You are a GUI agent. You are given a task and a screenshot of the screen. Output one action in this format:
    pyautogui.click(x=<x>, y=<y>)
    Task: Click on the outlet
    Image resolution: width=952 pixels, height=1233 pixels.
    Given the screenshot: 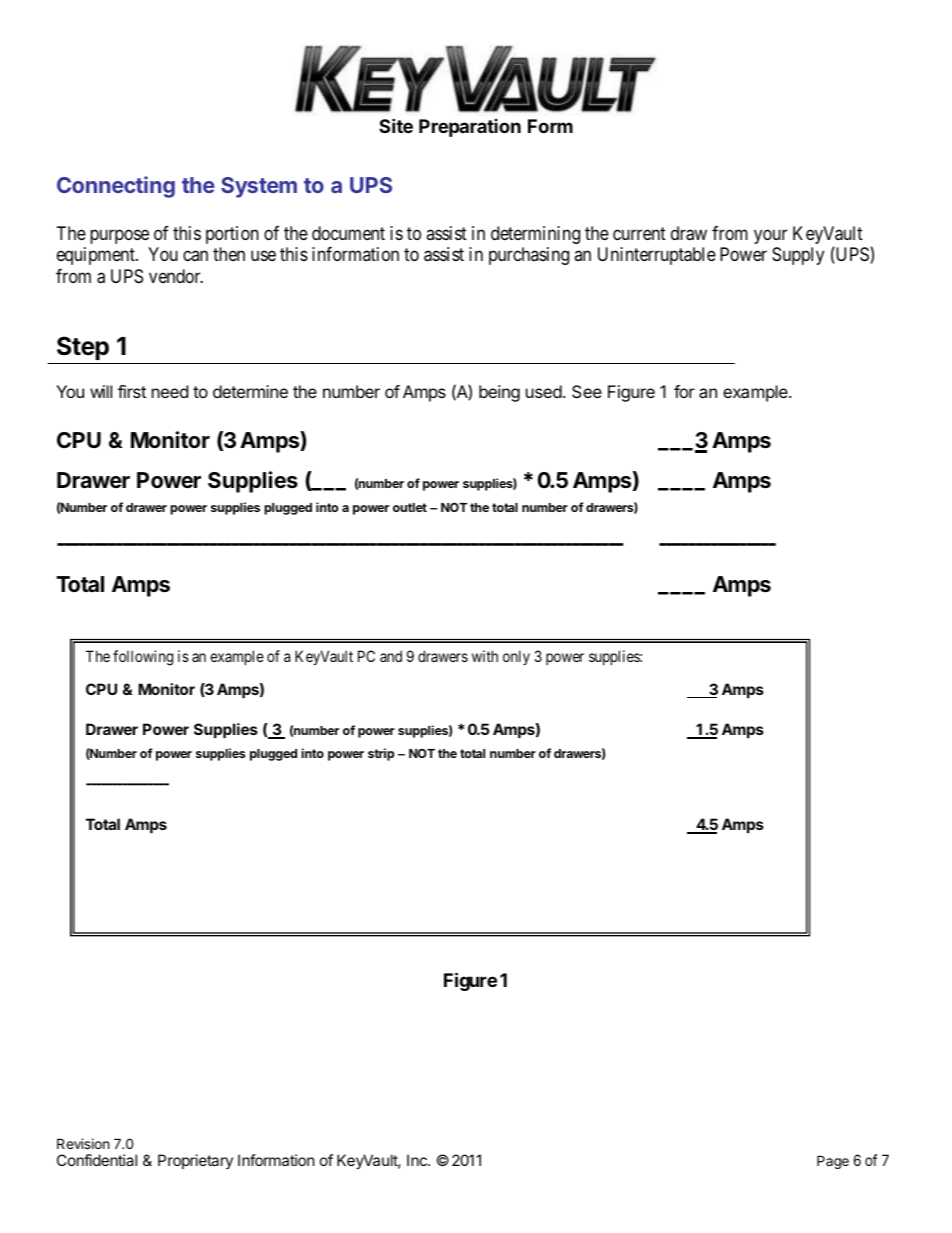 What is the action you would take?
    pyautogui.click(x=410, y=507)
